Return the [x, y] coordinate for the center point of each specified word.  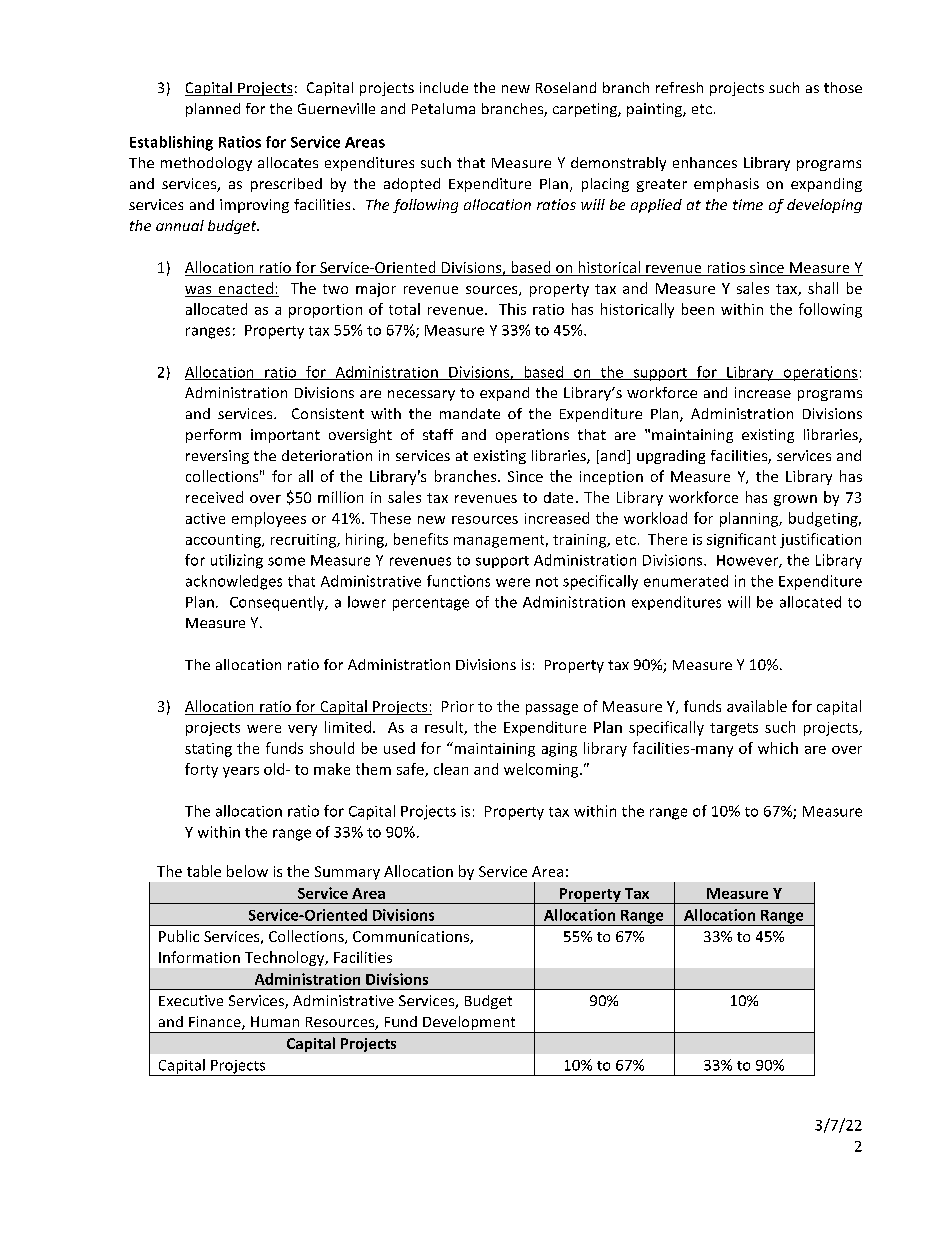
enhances [705, 162]
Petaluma [443, 108]
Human [275, 1021]
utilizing [237, 561]
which [778, 748]
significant [741, 540]
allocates [288, 162]
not [547, 582]
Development [469, 1024]
